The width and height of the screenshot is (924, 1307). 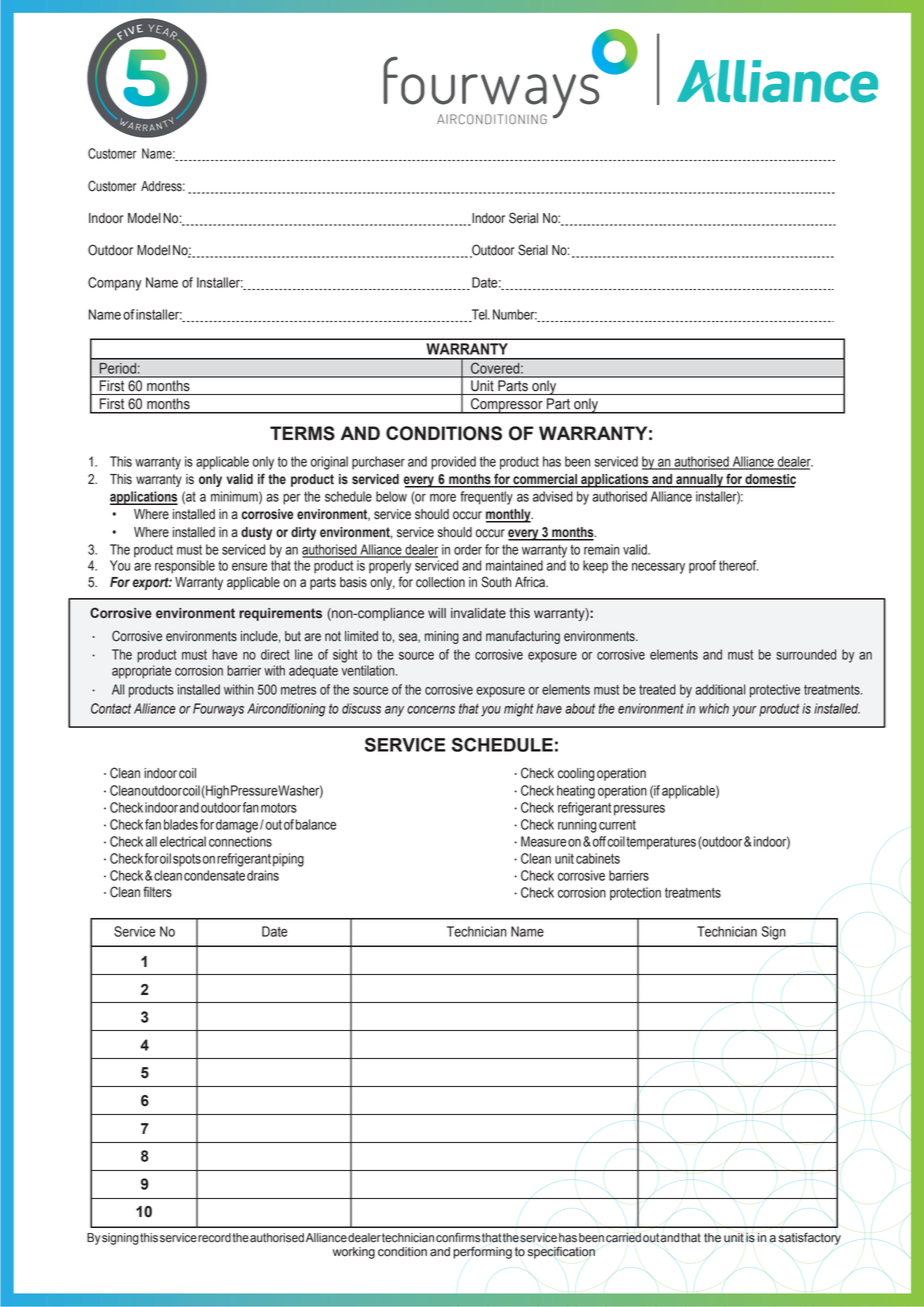 I want to click on annually, so click(x=699, y=481).
